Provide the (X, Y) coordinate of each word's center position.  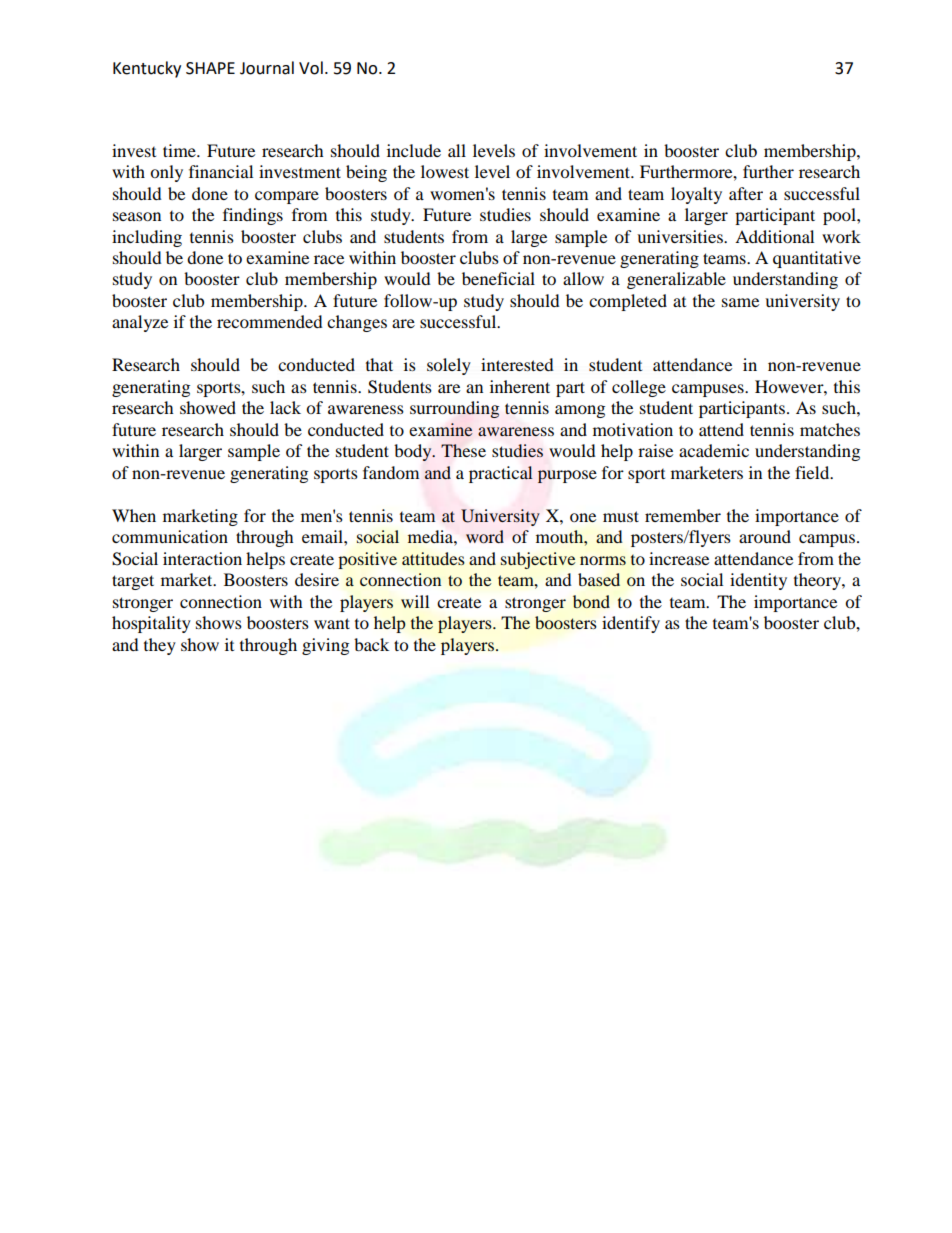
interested (517, 364)
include (414, 150)
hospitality (151, 624)
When (134, 515)
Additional (774, 236)
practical (501, 474)
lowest (445, 171)
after (746, 193)
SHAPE (210, 68)
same (740, 302)
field (813, 472)
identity (758, 581)
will (415, 601)
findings (253, 216)
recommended (270, 321)
